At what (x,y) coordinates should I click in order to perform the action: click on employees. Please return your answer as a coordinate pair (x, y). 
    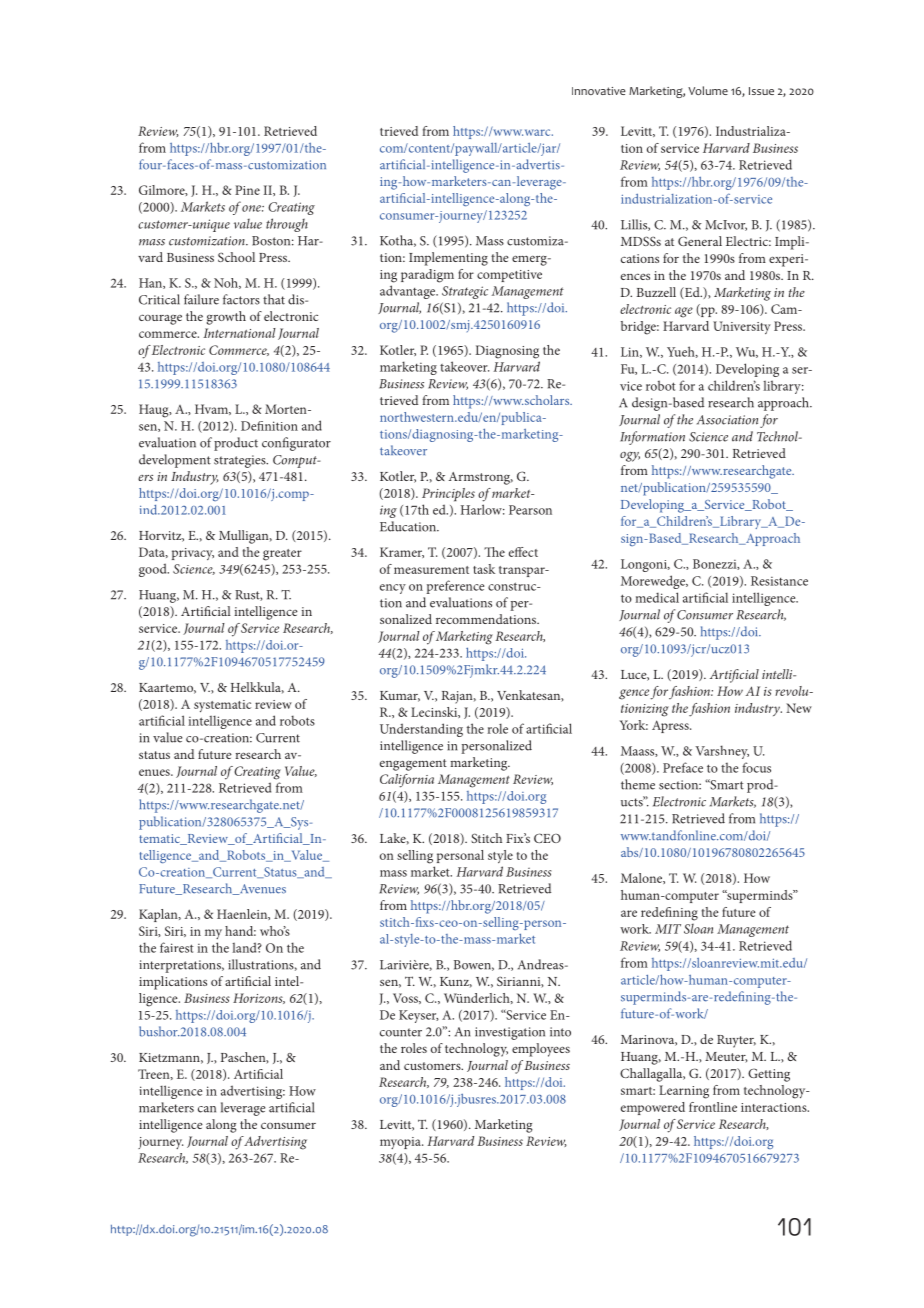
    Looking at the image, I should click on (541, 1050).
